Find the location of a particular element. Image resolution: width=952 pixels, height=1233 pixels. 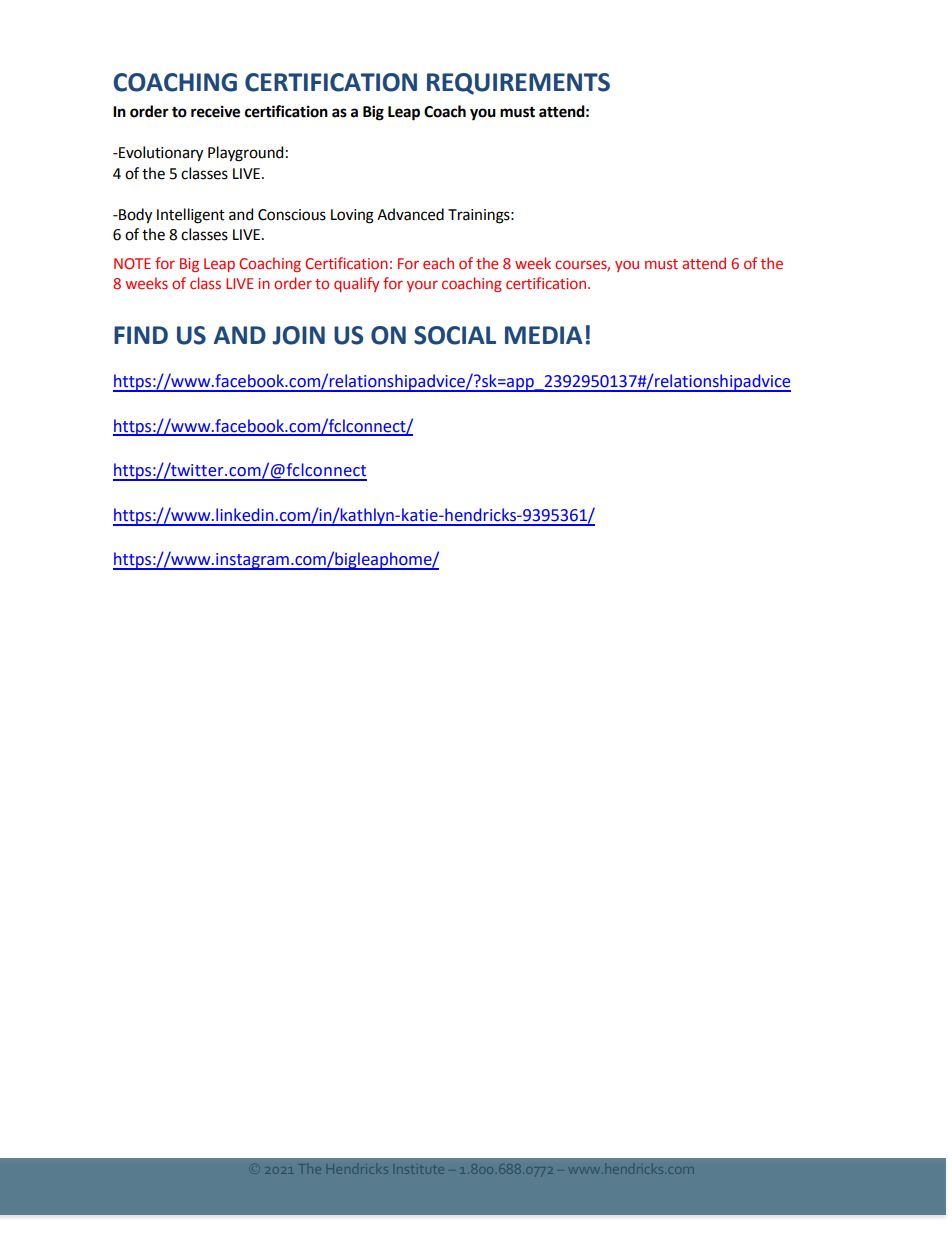

NOTE is located at coordinates (132, 263).
